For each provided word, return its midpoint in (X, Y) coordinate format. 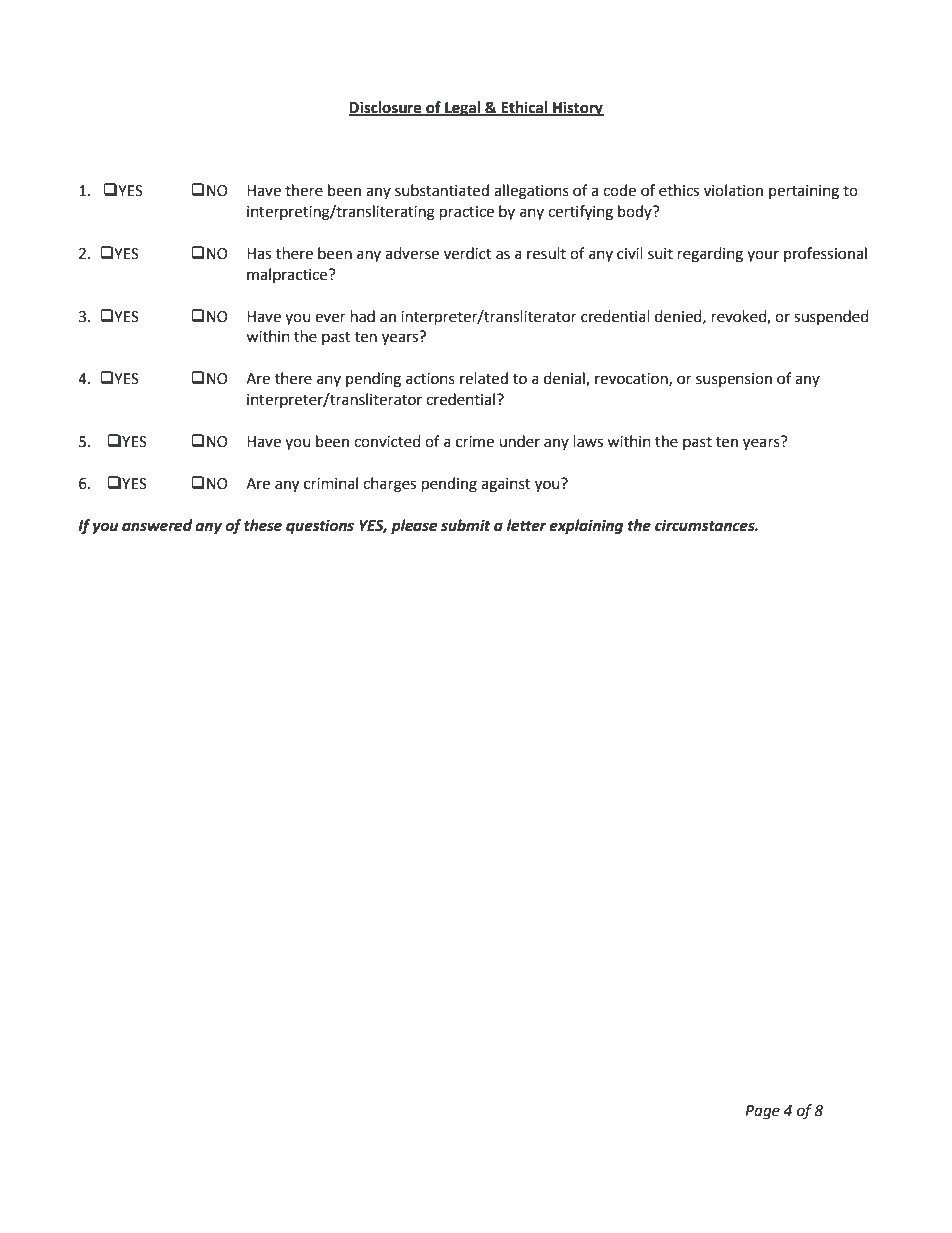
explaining (586, 527)
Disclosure (386, 108)
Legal (462, 109)
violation (733, 190)
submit (466, 525)
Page (762, 1112)
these (263, 525)
